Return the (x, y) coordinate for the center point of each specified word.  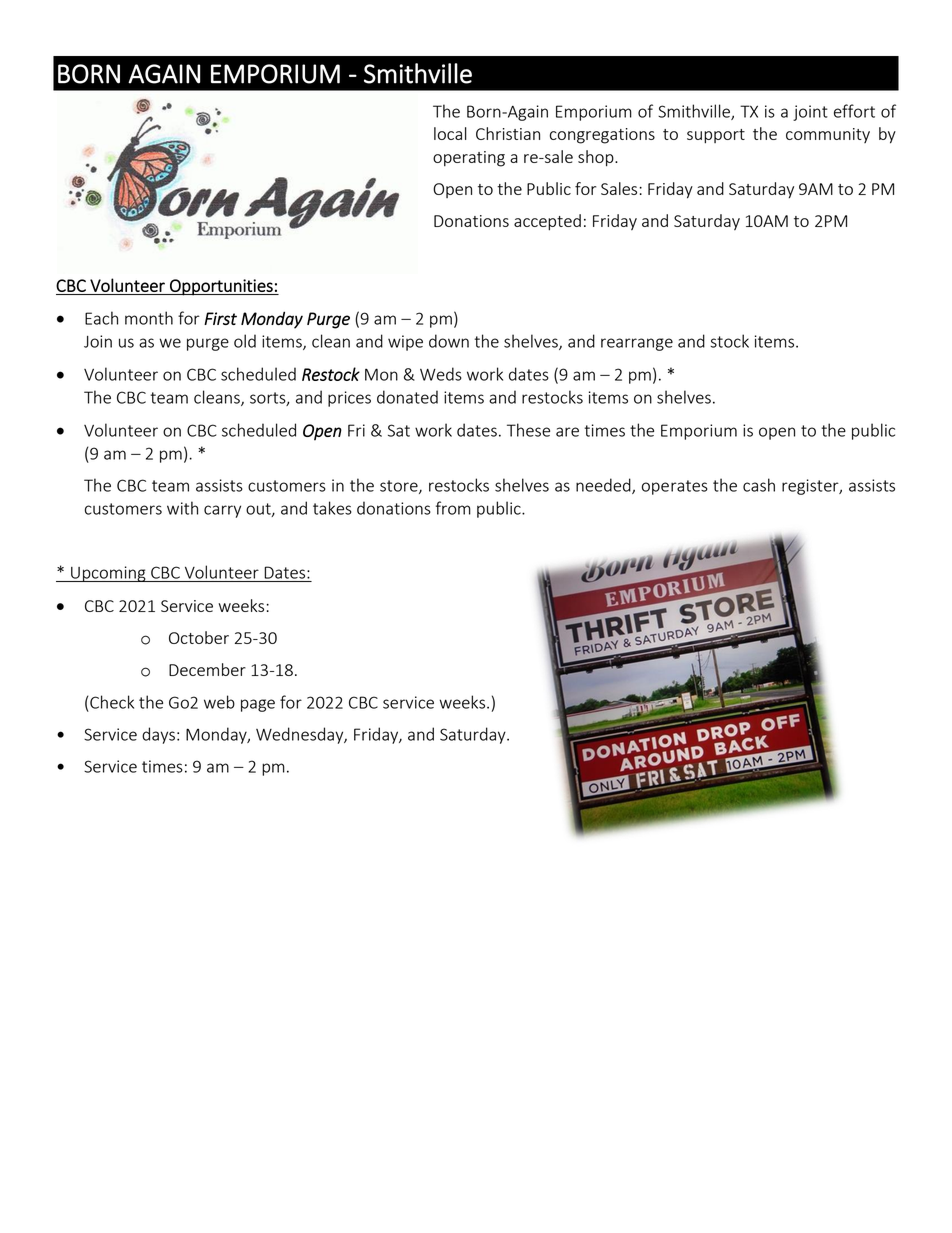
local (450, 133)
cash (759, 485)
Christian (508, 133)
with (182, 508)
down (449, 341)
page (258, 705)
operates (675, 487)
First (220, 318)
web (219, 702)
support (716, 136)
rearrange (637, 344)
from (453, 508)
